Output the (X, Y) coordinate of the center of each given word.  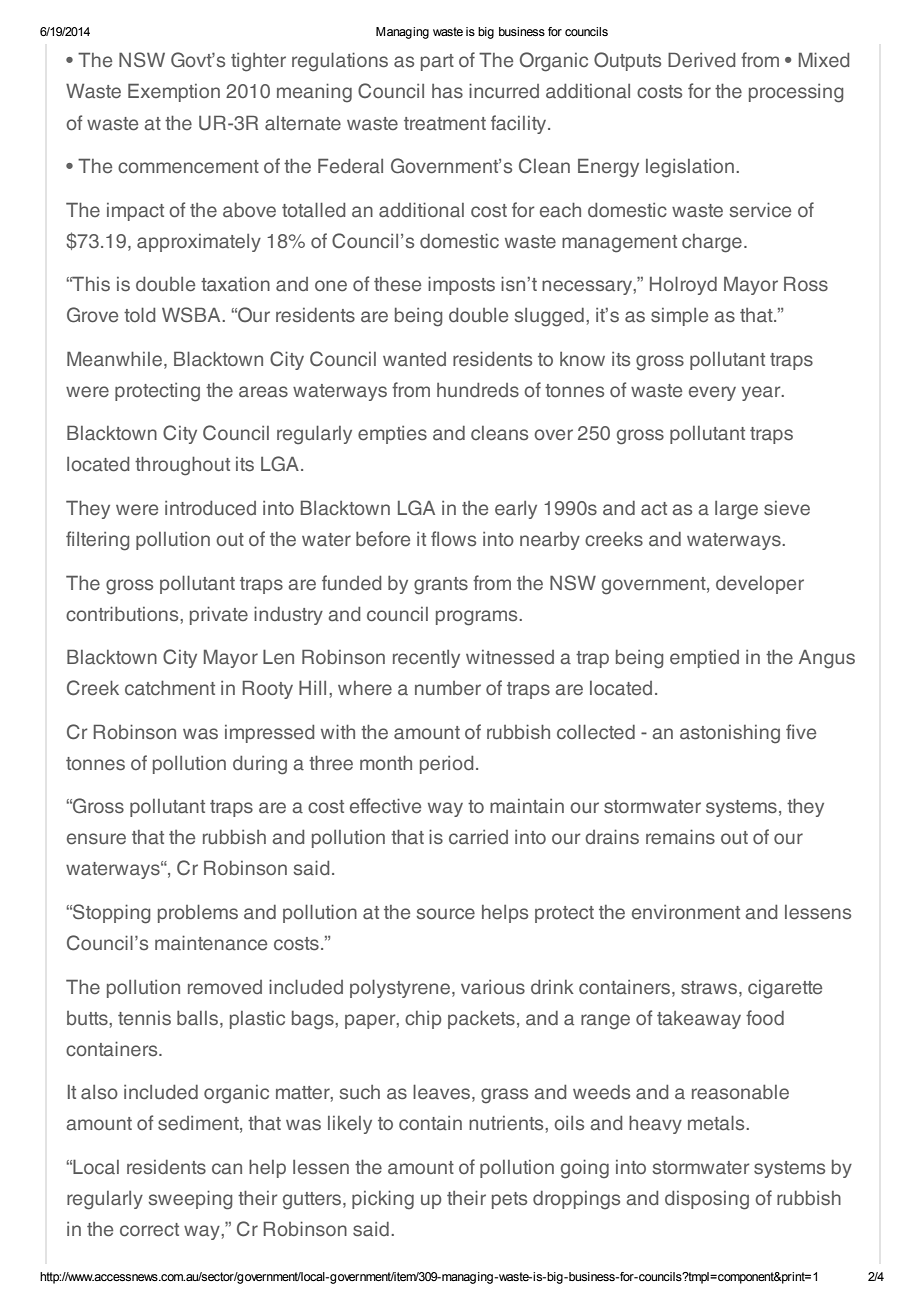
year (762, 393)
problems (198, 913)
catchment (170, 688)
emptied (704, 659)
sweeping (190, 1200)
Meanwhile (114, 359)
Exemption (174, 92)
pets (509, 1200)
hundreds (478, 390)
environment (686, 912)
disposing (707, 1200)
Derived (701, 60)
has (447, 91)
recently (426, 659)
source (446, 913)
